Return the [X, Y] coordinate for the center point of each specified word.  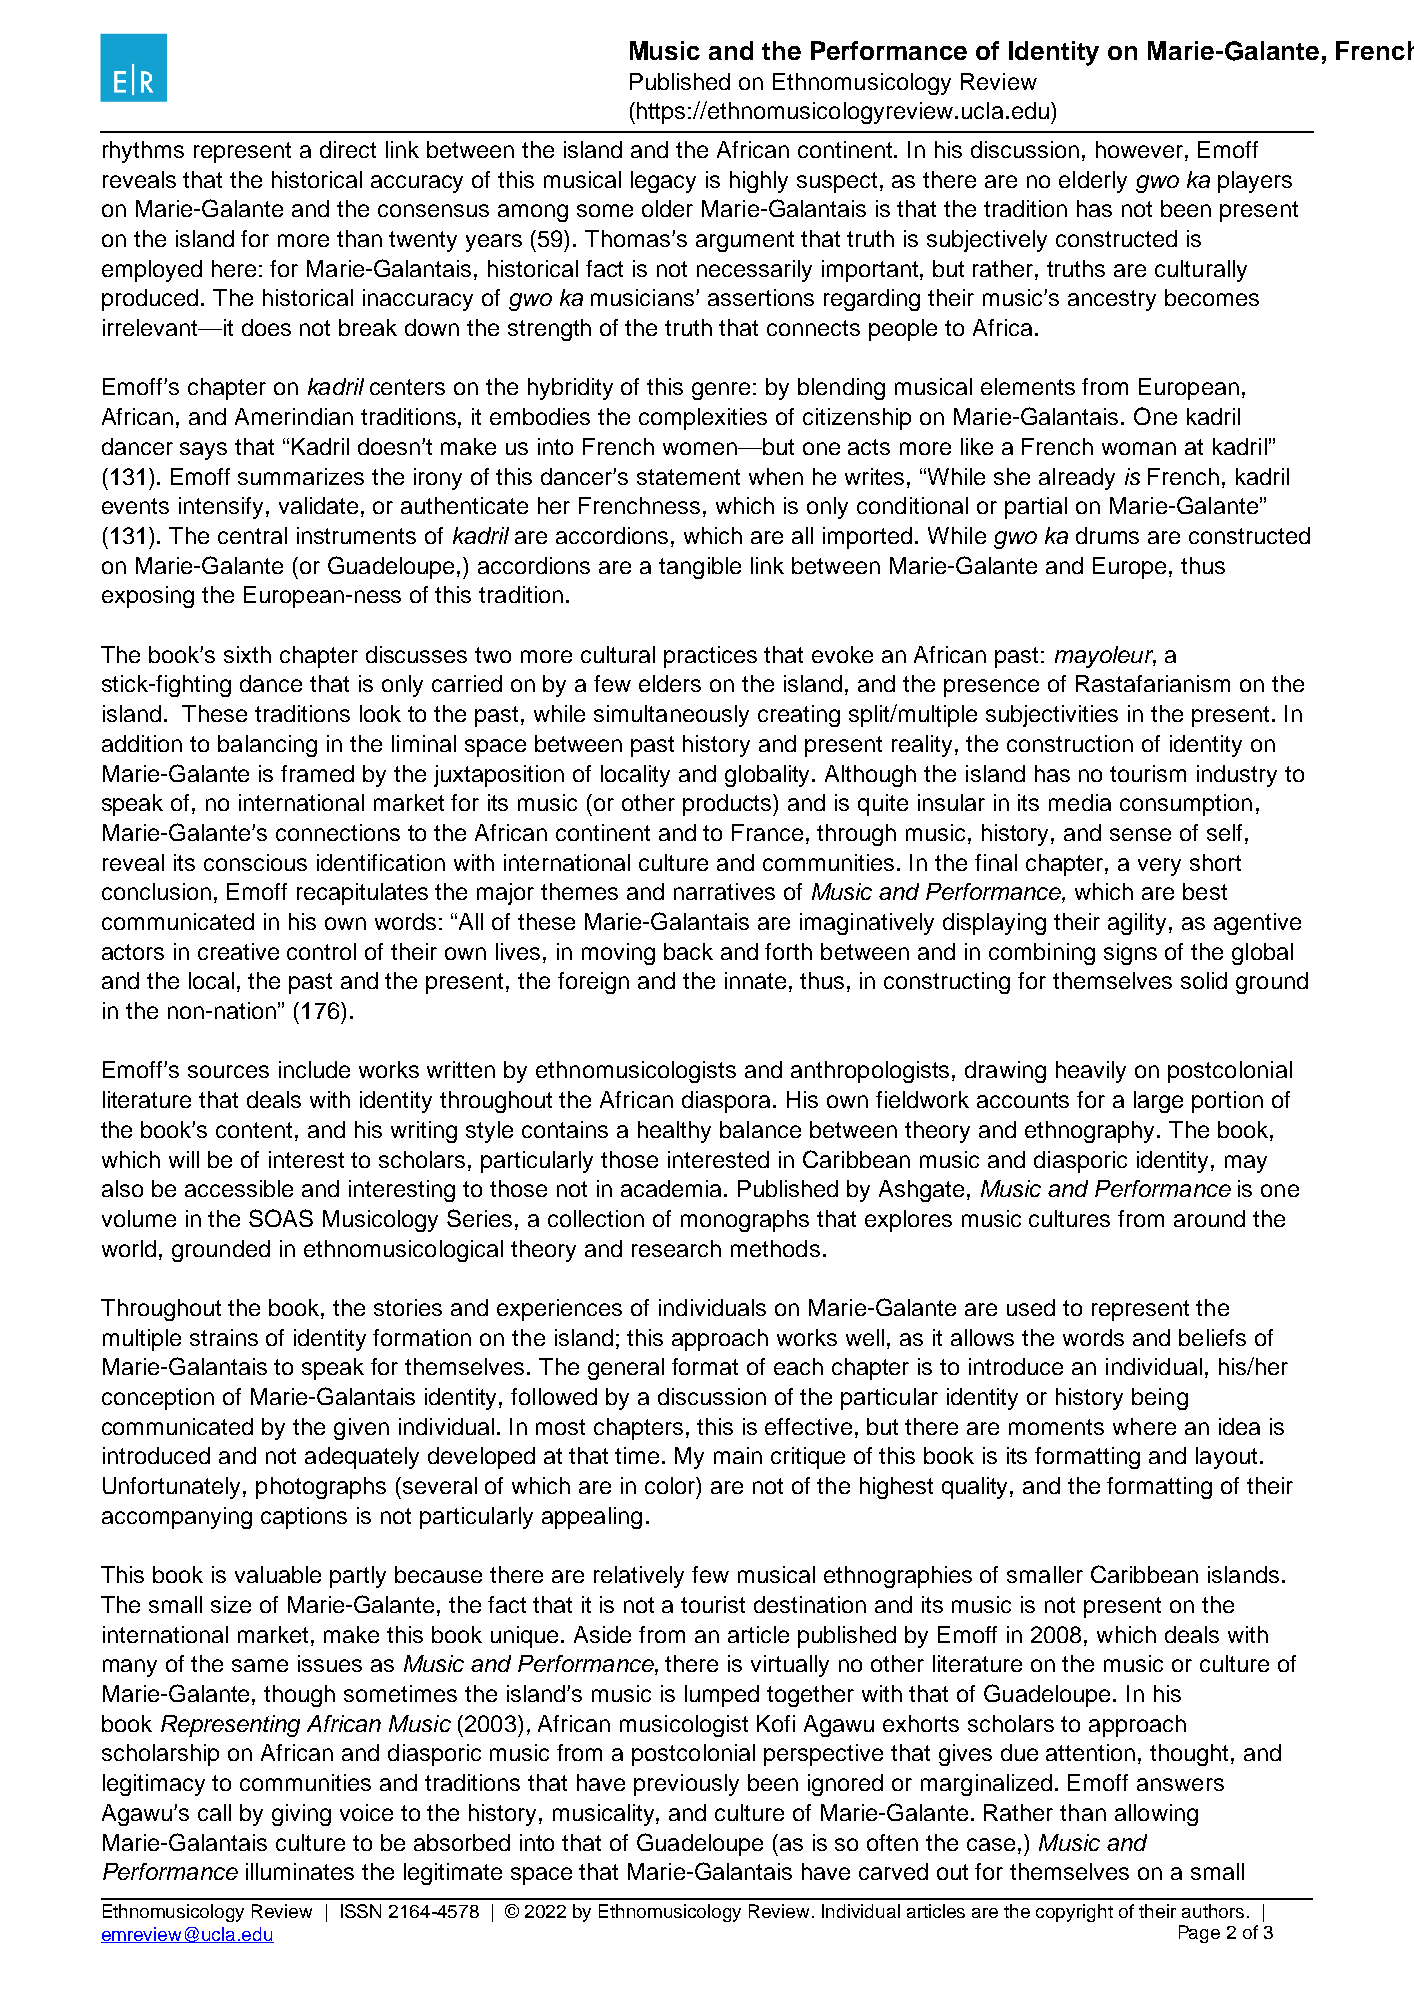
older [667, 208]
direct [348, 149]
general [626, 1369]
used [1031, 1307]
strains [224, 1337]
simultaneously [671, 716]
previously [686, 1785]
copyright [1074, 1913]
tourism [1148, 773]
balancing [267, 746]
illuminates [300, 1871]
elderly [1093, 182]
